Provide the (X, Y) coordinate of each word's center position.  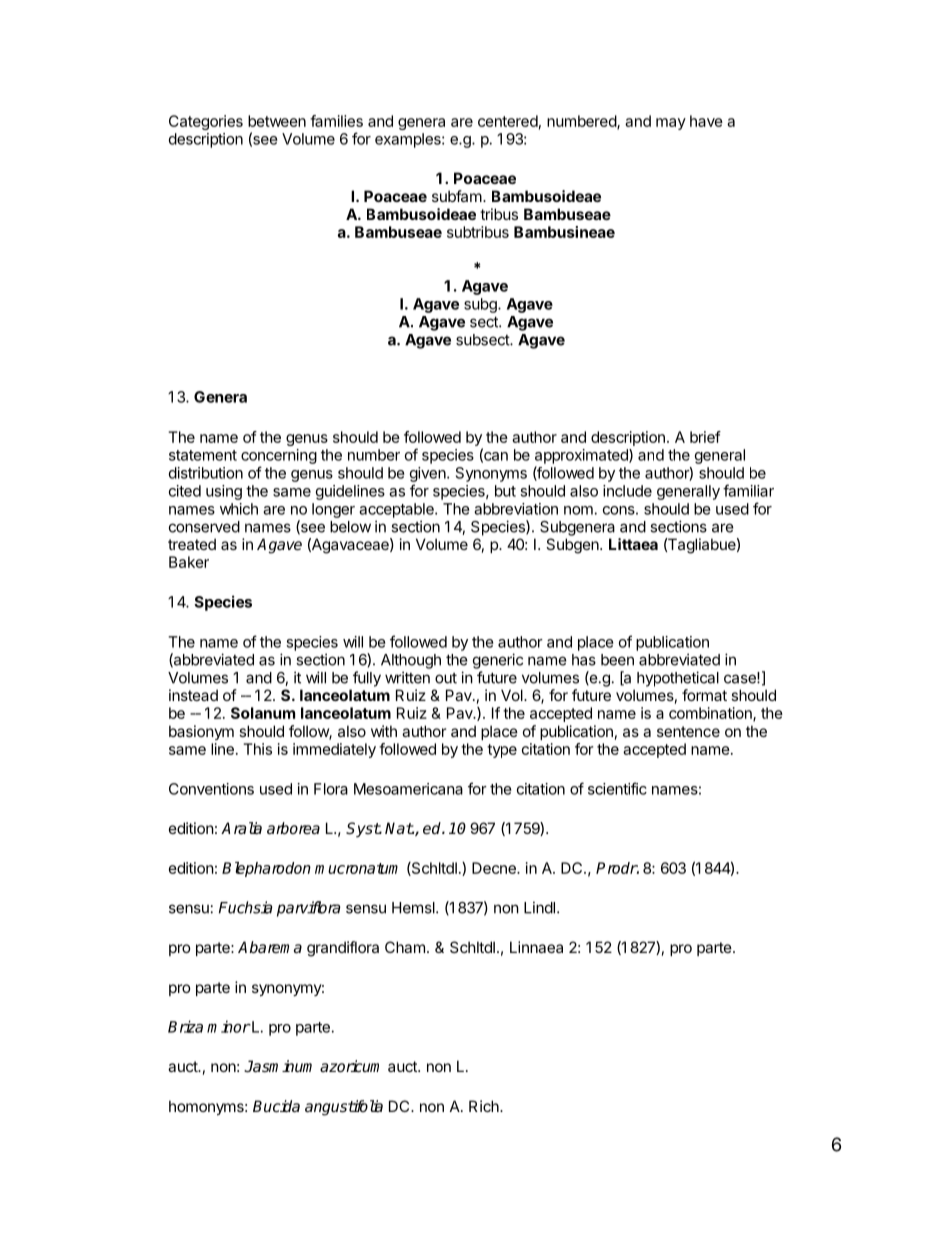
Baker (189, 562)
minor (229, 1026)
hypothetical (678, 679)
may (671, 124)
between (277, 121)
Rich (485, 1106)
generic (498, 661)
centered (508, 121)
